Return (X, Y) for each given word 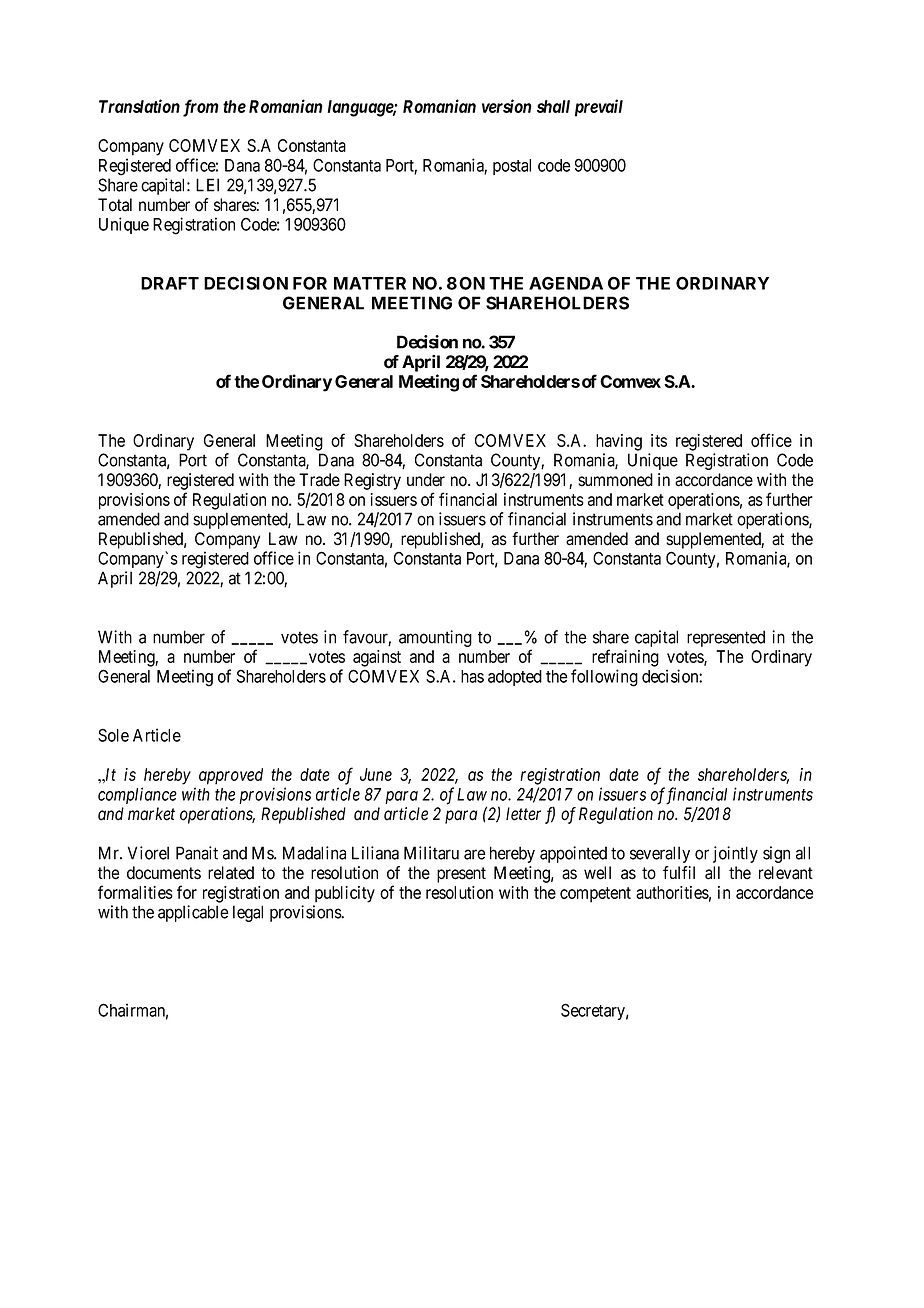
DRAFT (170, 283)
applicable (193, 913)
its (659, 440)
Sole (113, 735)
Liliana (375, 853)
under (426, 480)
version (507, 106)
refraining (625, 658)
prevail (599, 108)
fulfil (679, 872)
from (201, 108)
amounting (435, 638)
